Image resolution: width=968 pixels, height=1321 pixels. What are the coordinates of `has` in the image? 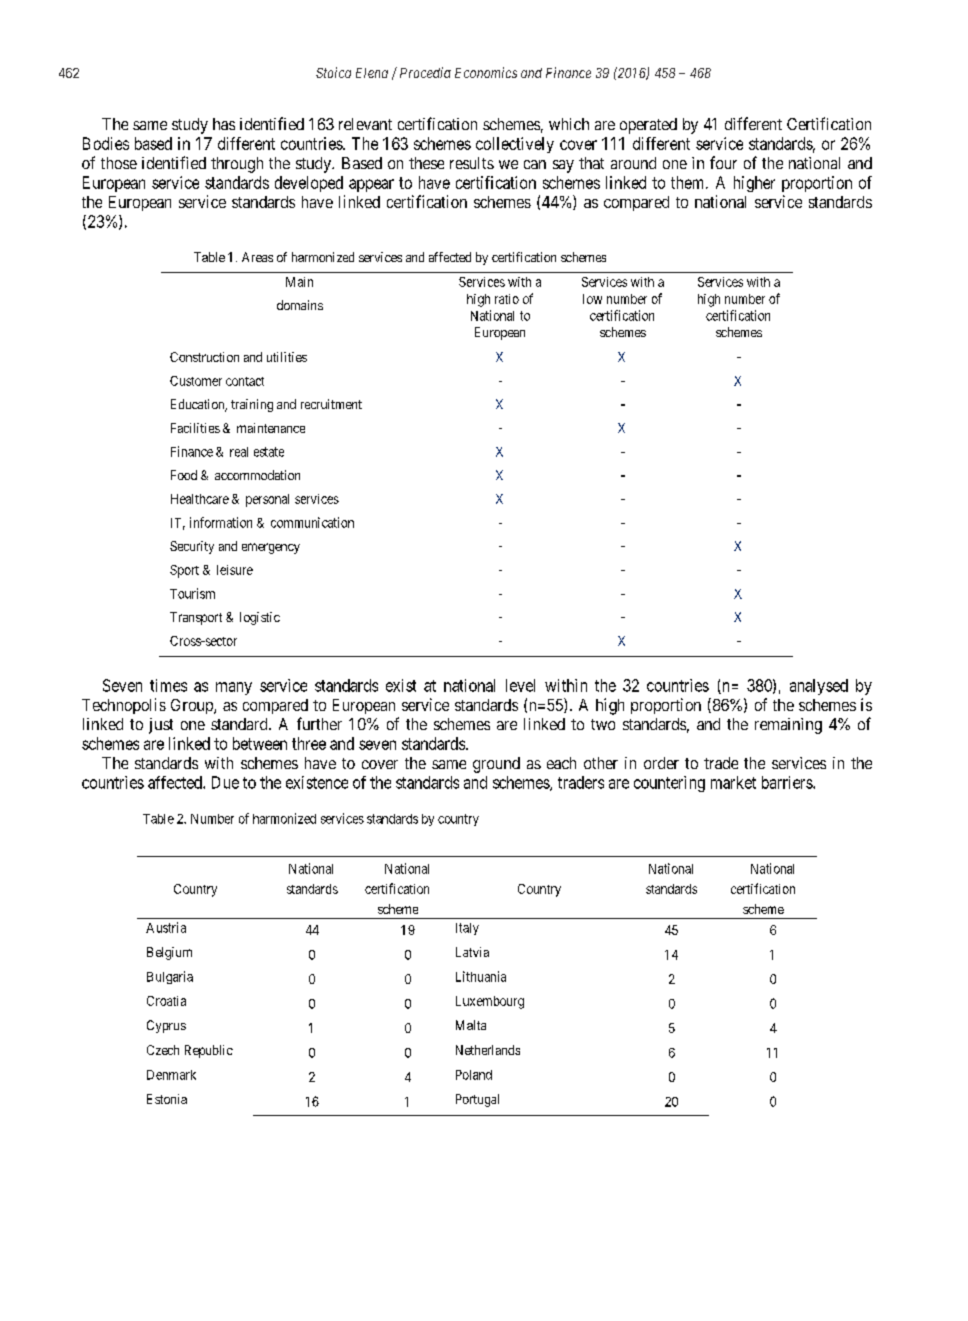 It's located at (224, 124).
